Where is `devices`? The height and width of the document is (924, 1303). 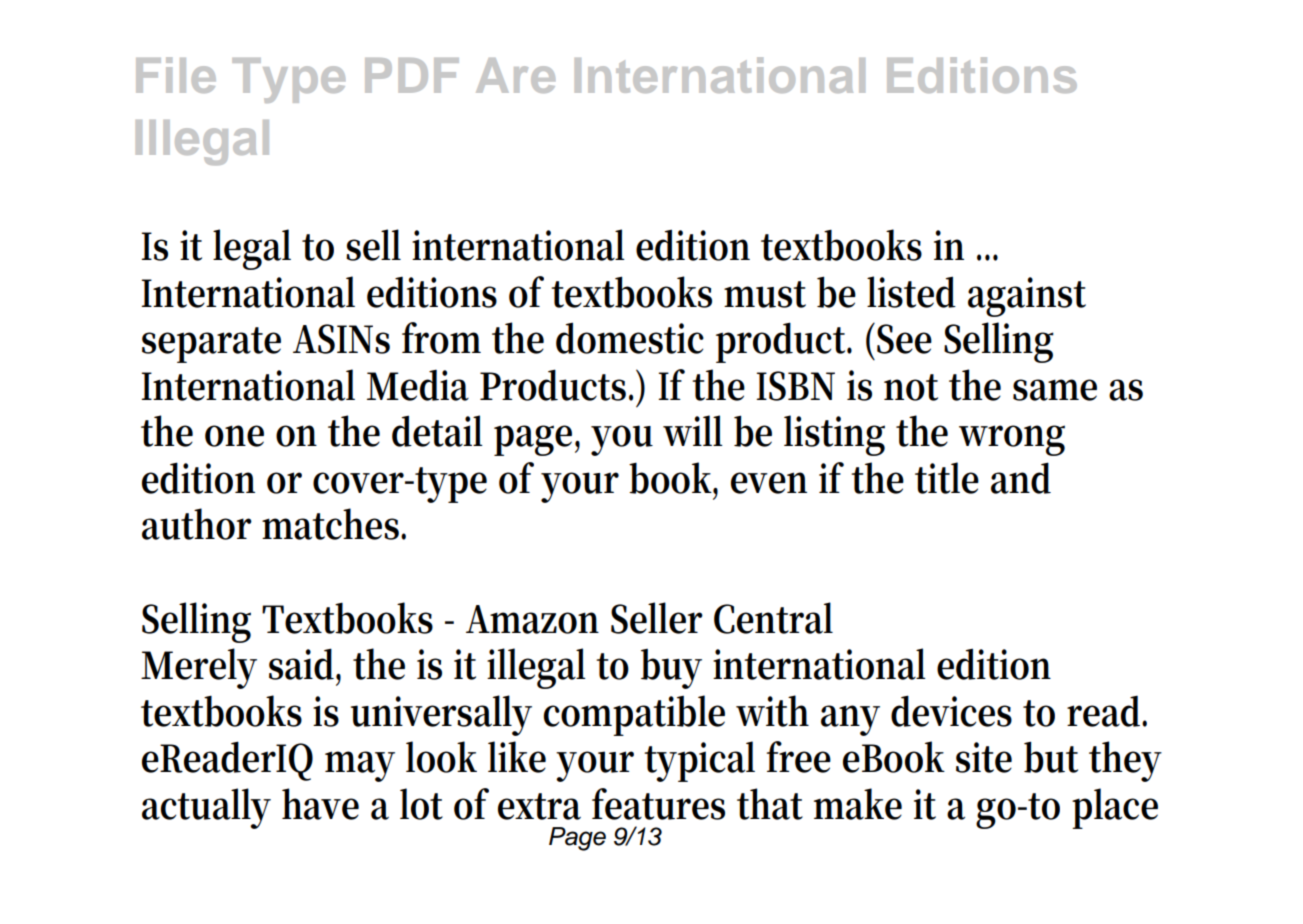
devices is located at coordinates (951, 711).
